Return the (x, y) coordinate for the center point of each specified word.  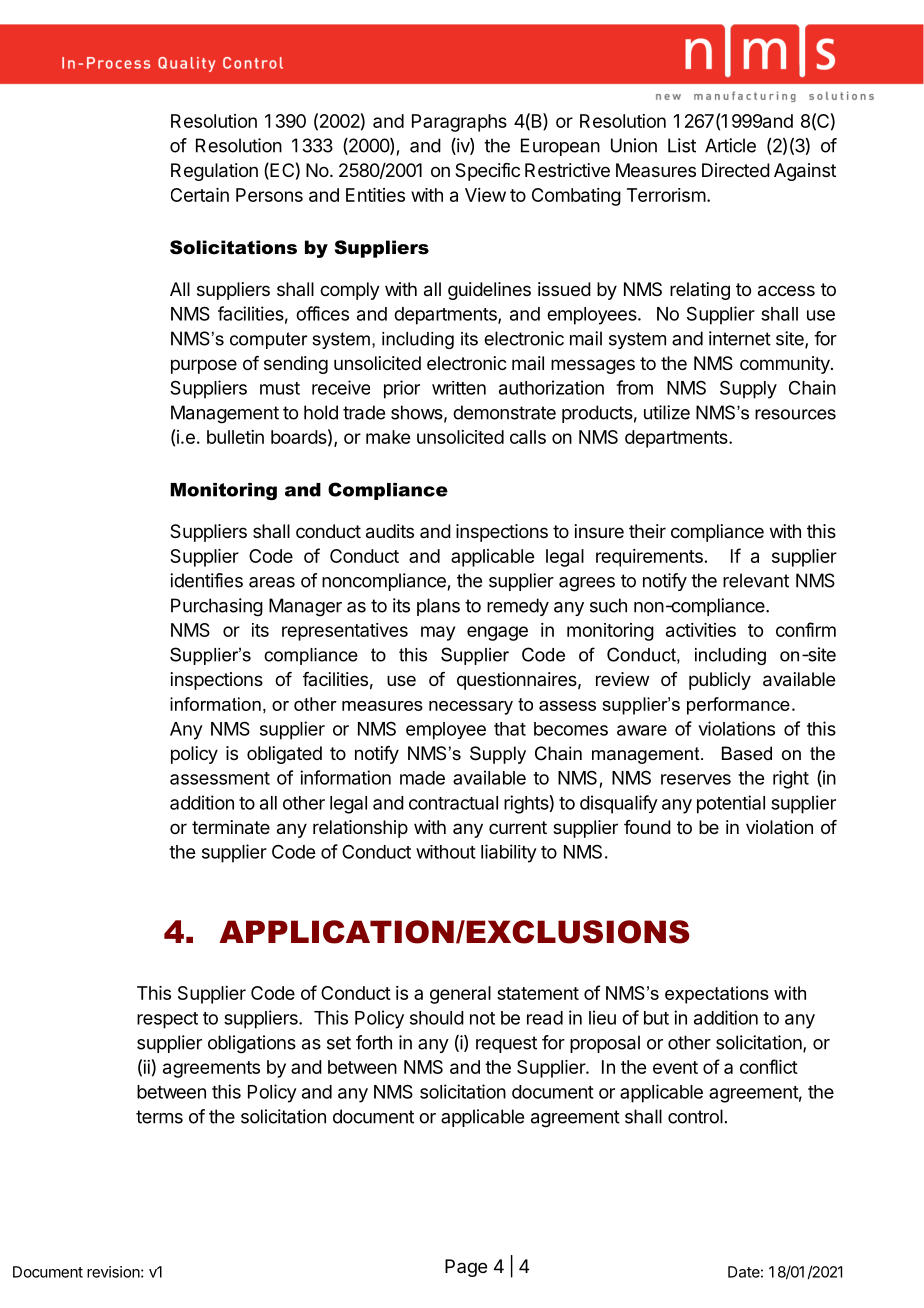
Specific (487, 172)
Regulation (214, 172)
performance (738, 706)
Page (466, 1268)
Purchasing (217, 607)
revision (113, 1272)
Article (730, 145)
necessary (471, 708)
